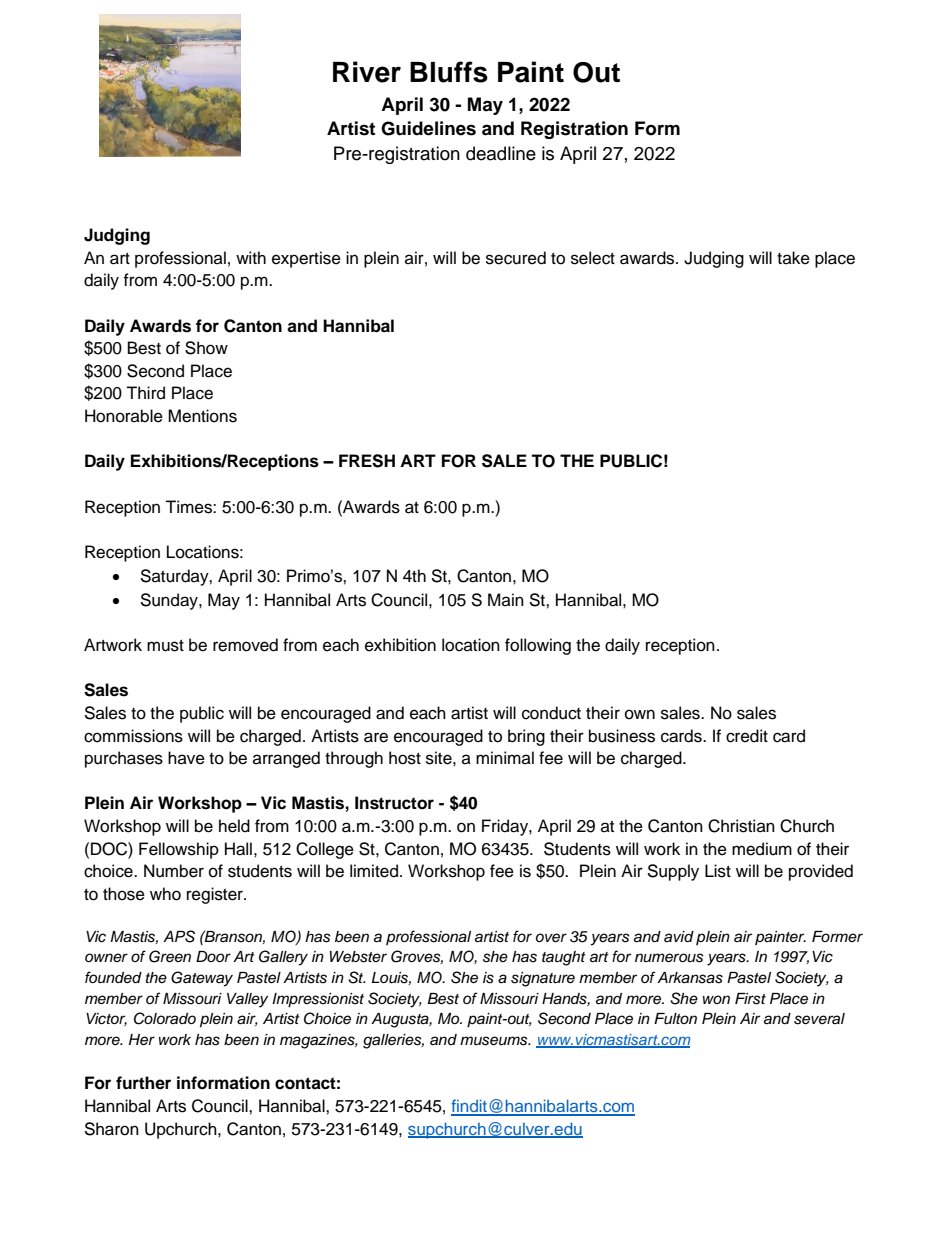  I want to click on further, so click(143, 1083).
